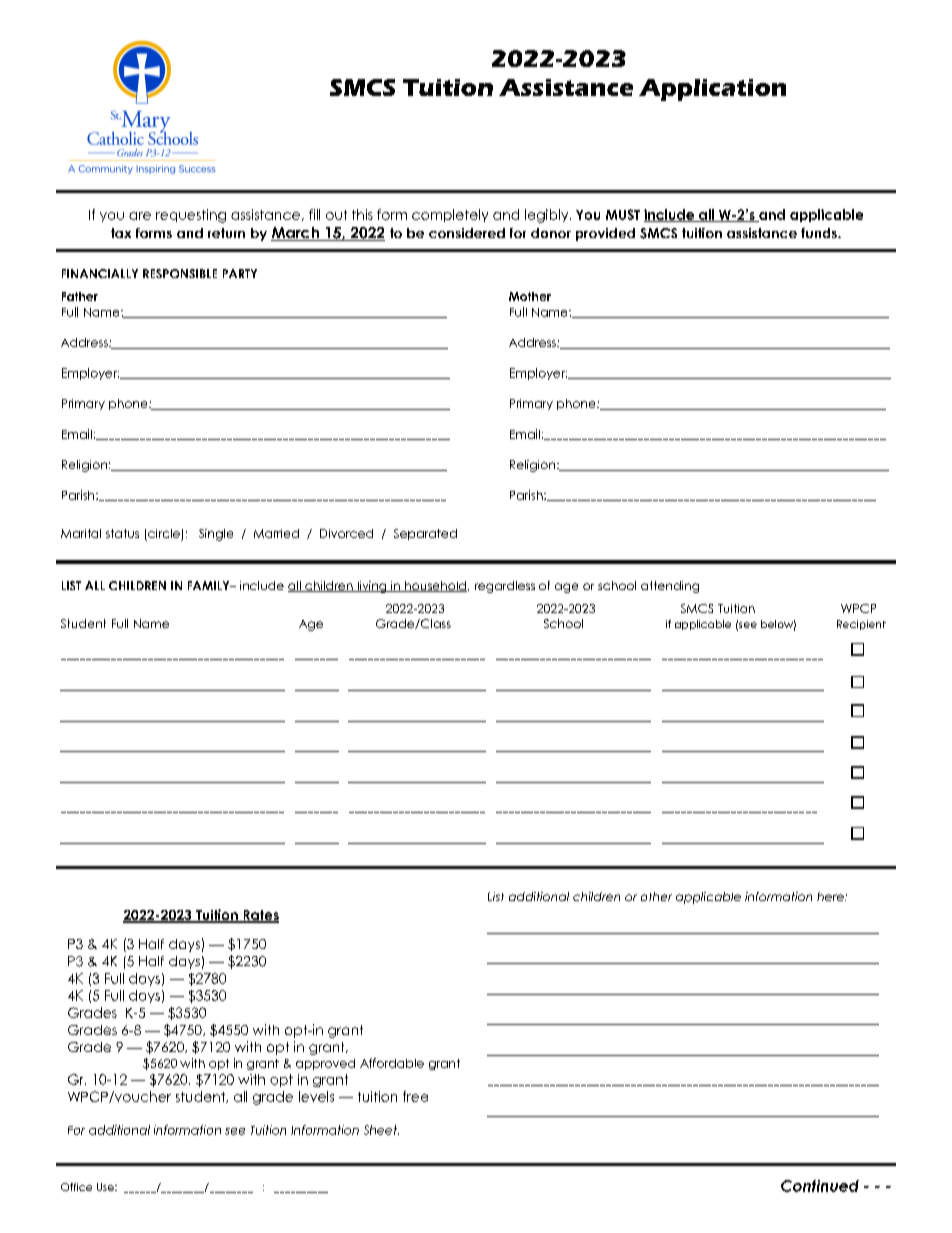 The width and height of the screenshot is (952, 1233). What do you see at coordinates (670, 587) in the screenshot?
I see `attending` at bounding box center [670, 587].
